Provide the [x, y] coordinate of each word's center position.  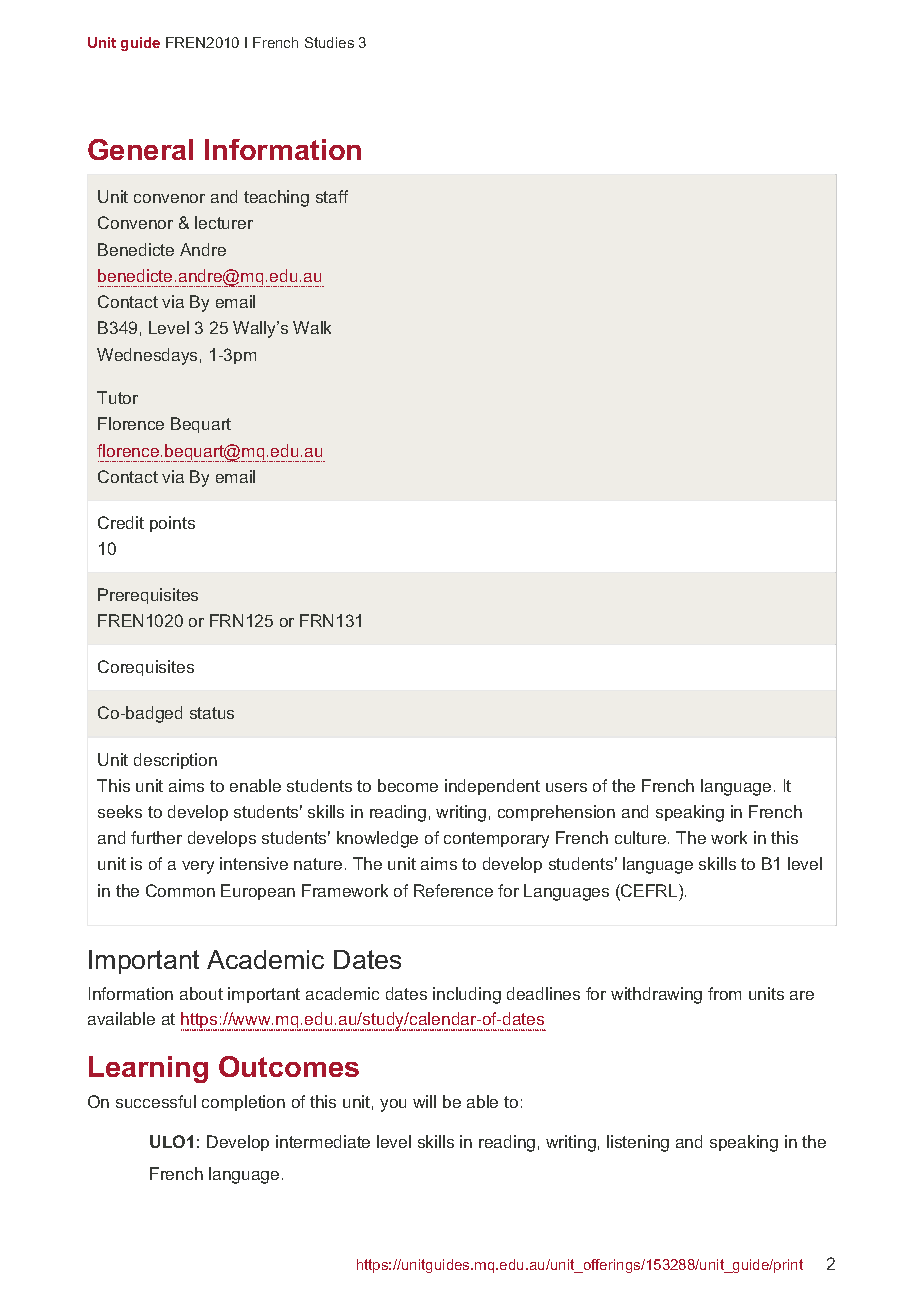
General [140, 149]
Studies [329, 42]
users [566, 787]
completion [243, 1103]
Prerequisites [148, 596]
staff [332, 196]
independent [492, 787]
